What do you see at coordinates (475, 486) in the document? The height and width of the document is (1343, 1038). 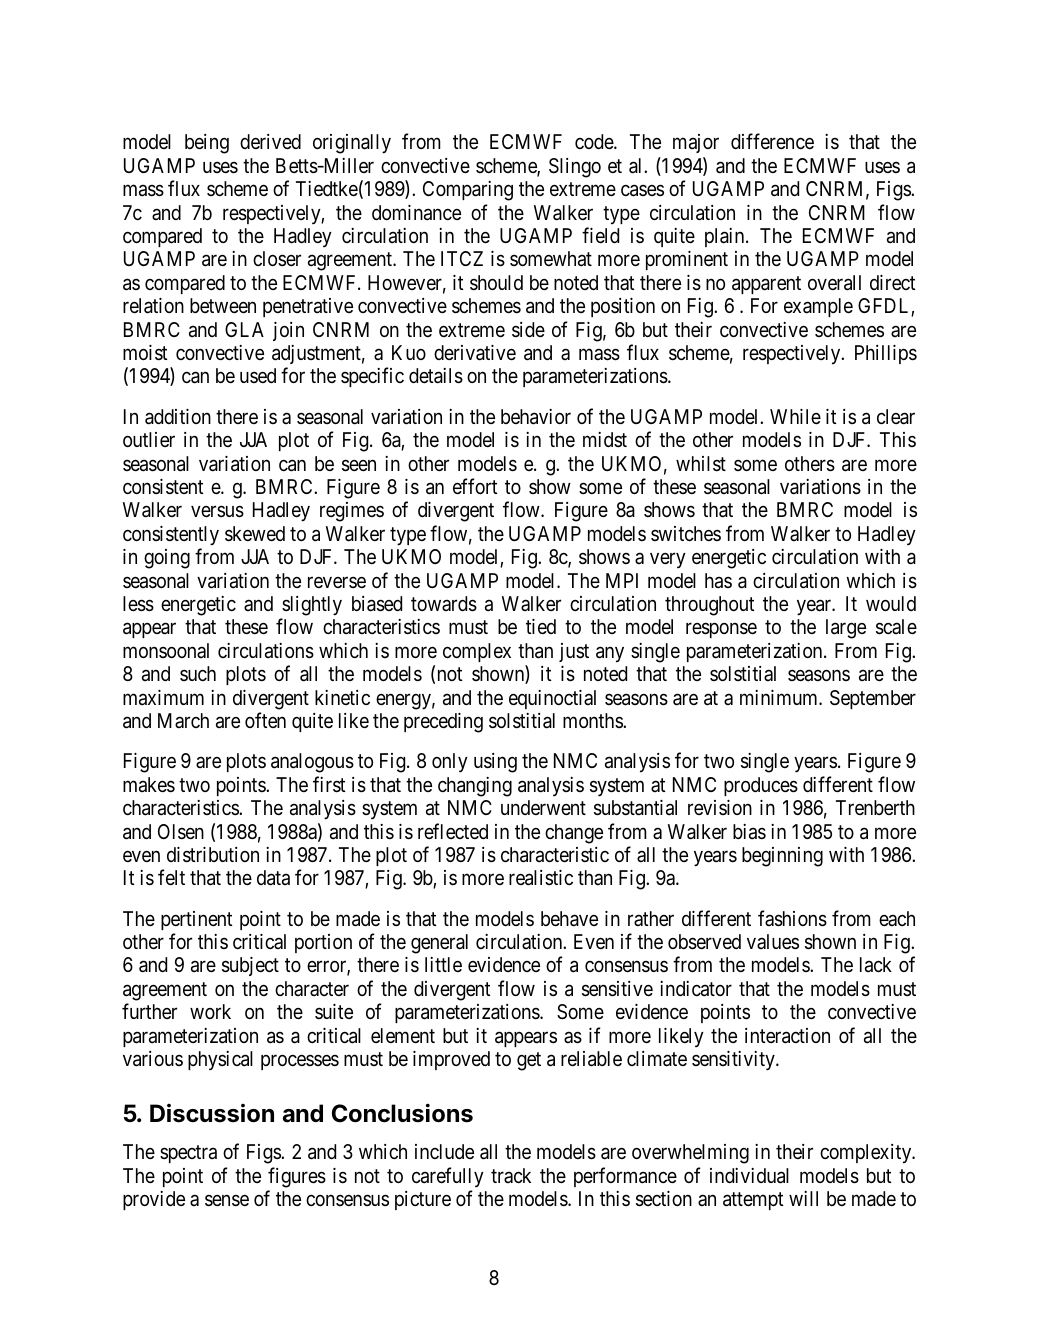 I see `effort` at bounding box center [475, 486].
